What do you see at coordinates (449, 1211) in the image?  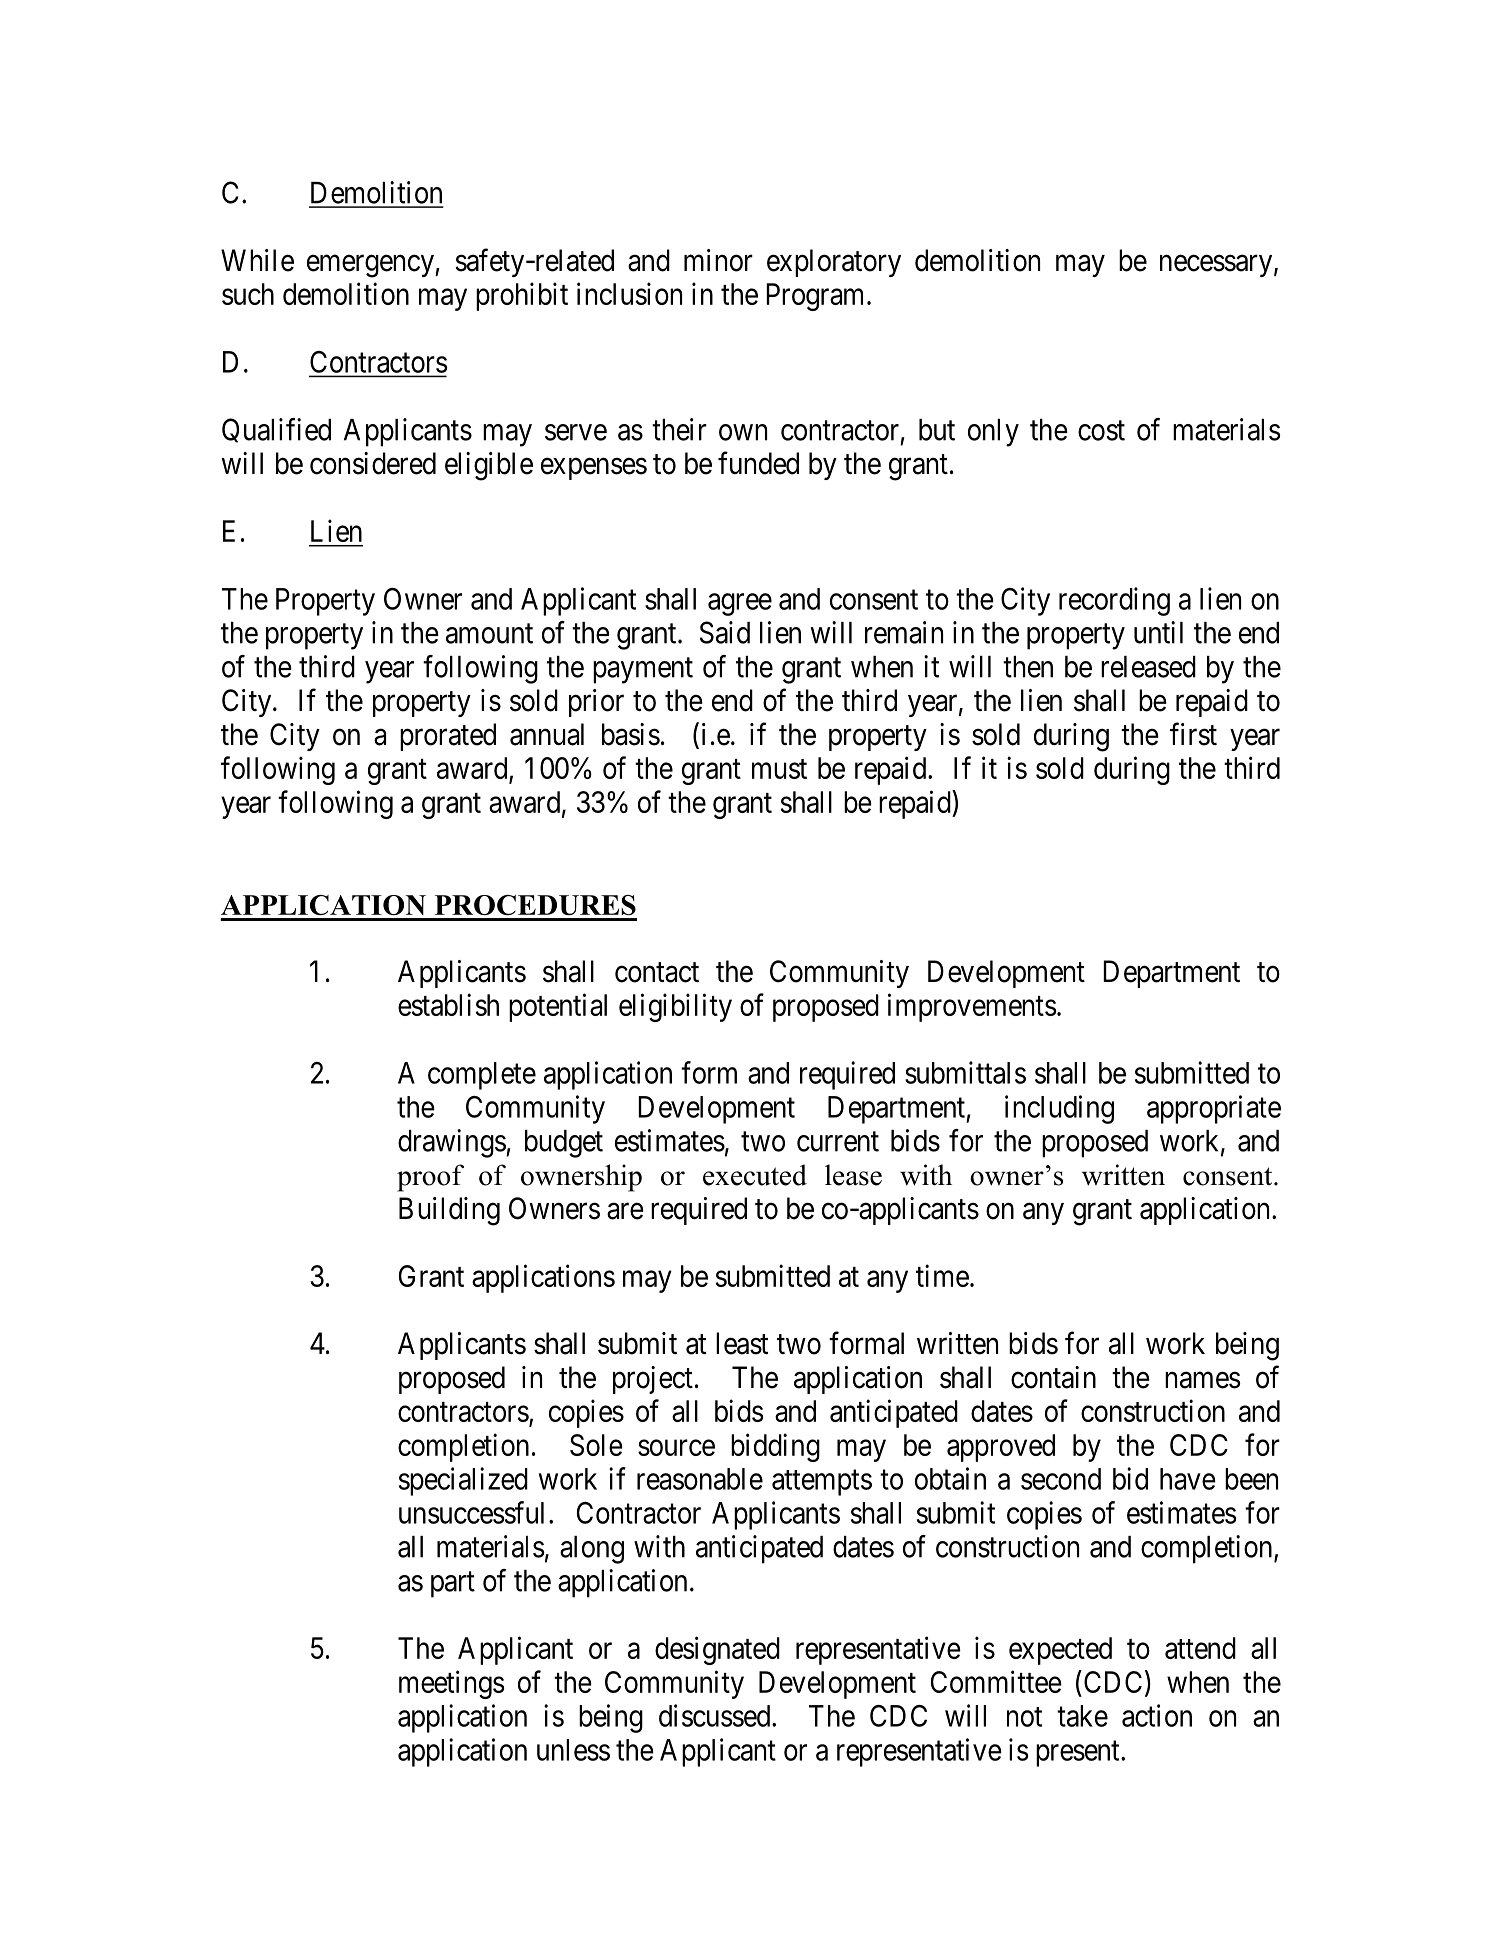 I see `Building` at bounding box center [449, 1211].
